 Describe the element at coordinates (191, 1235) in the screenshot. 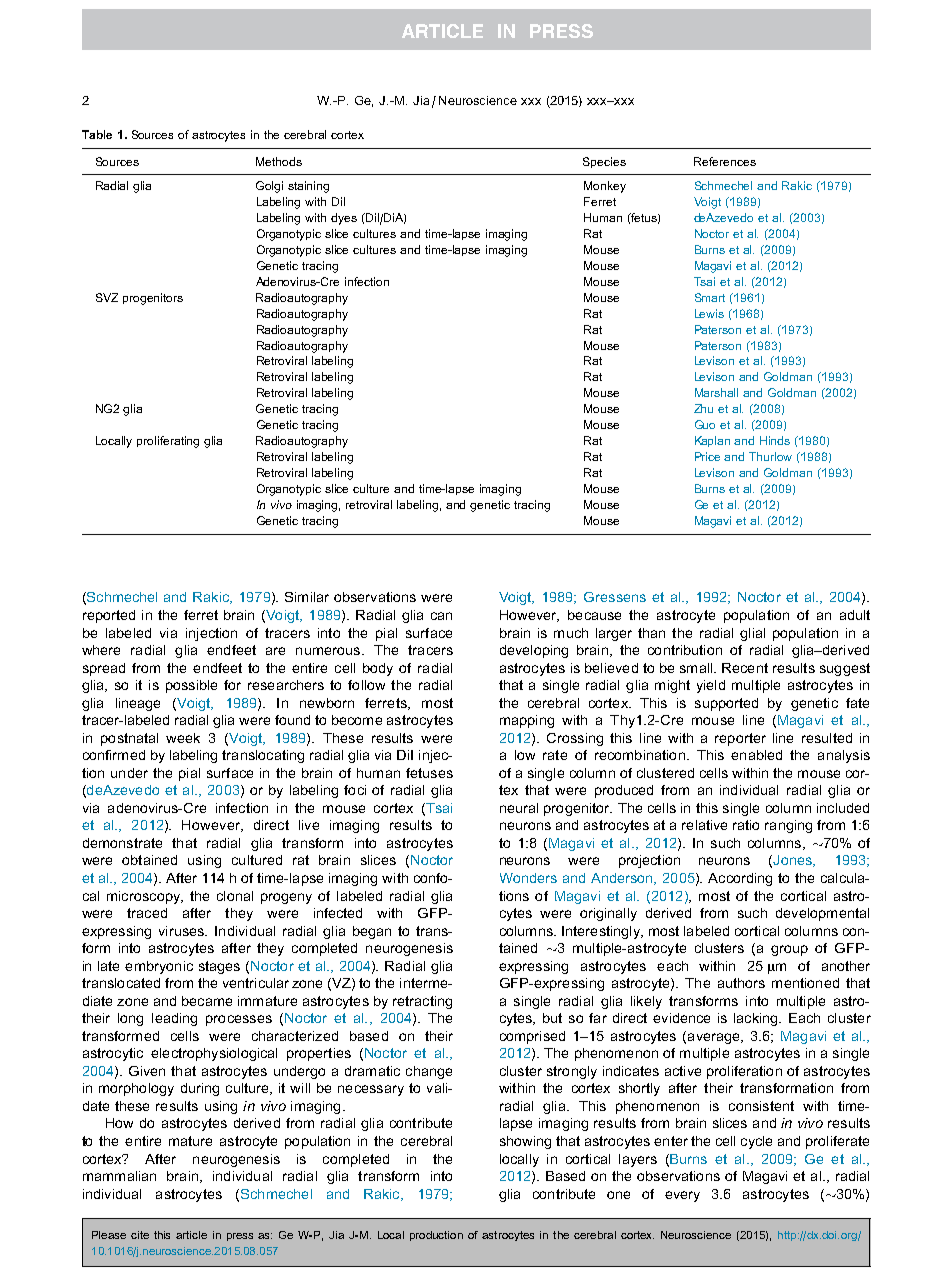

I see `article` at that location.
